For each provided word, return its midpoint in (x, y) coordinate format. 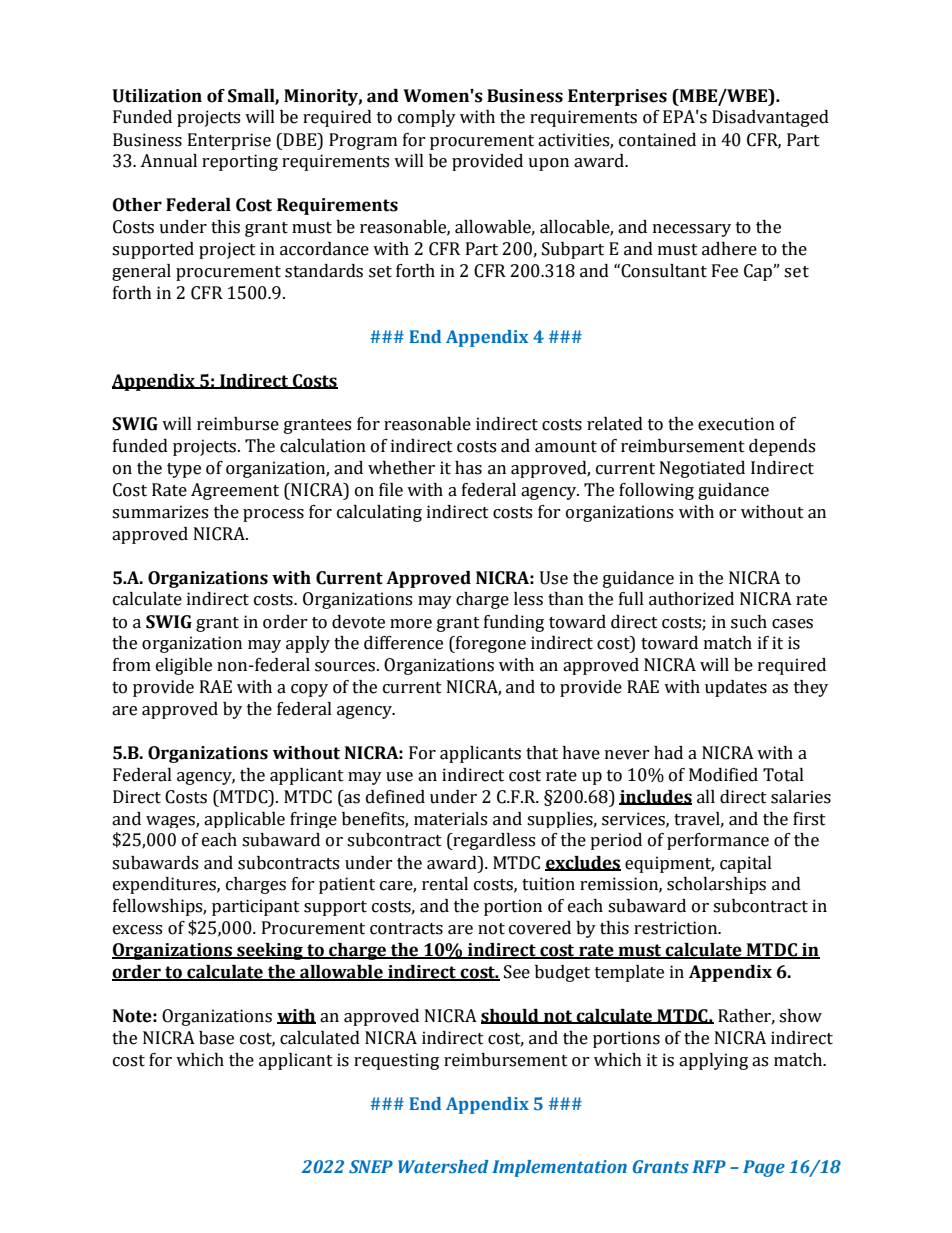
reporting (240, 162)
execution (736, 424)
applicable (244, 820)
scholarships (716, 885)
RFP (709, 1166)
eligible (184, 666)
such (749, 622)
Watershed (443, 1166)
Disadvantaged (770, 118)
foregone (489, 644)
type (184, 470)
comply (427, 118)
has (468, 468)
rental (445, 884)
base (216, 1038)
